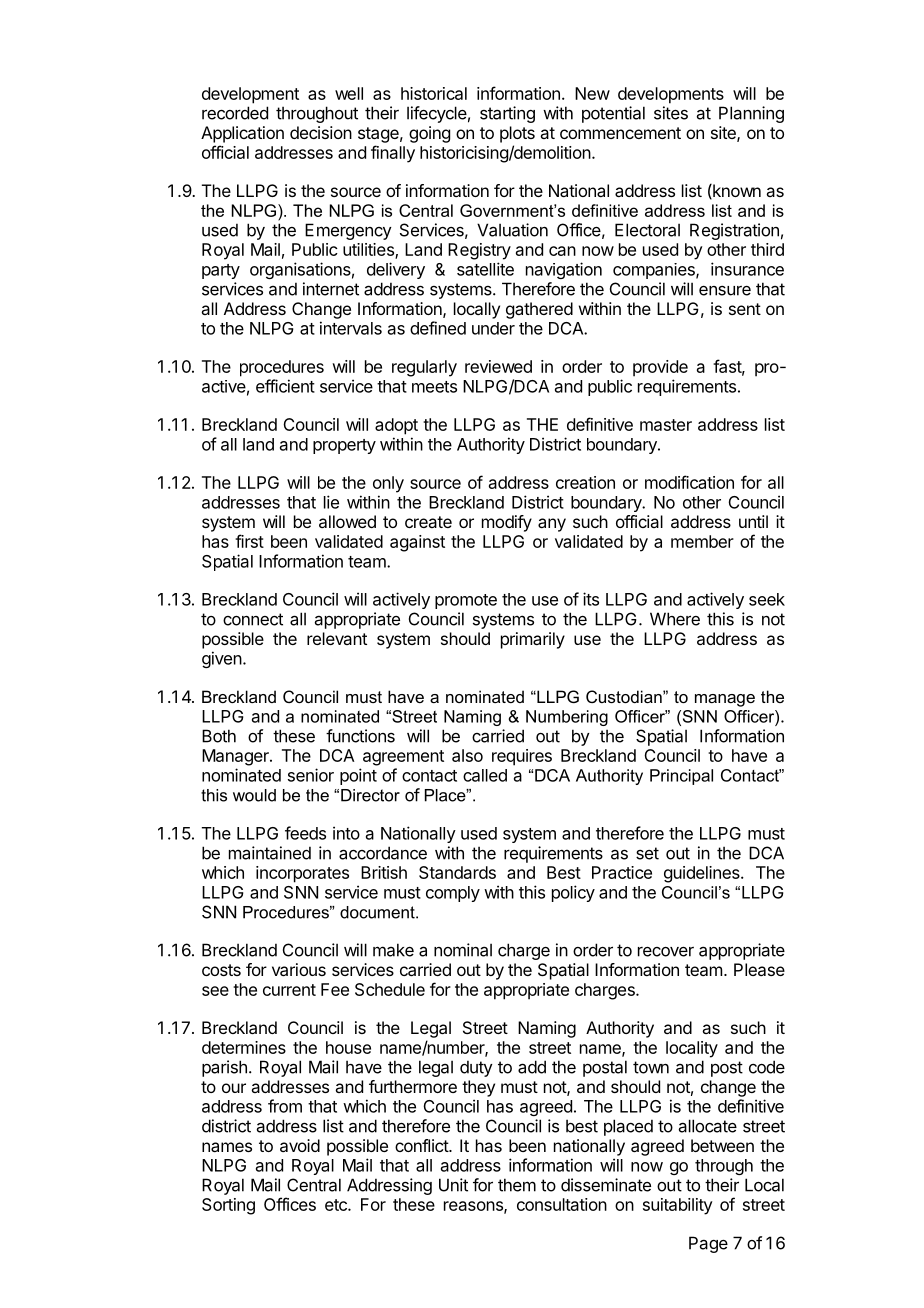  Describe the element at coordinates (507, 523) in the image. I see `modify` at that location.
